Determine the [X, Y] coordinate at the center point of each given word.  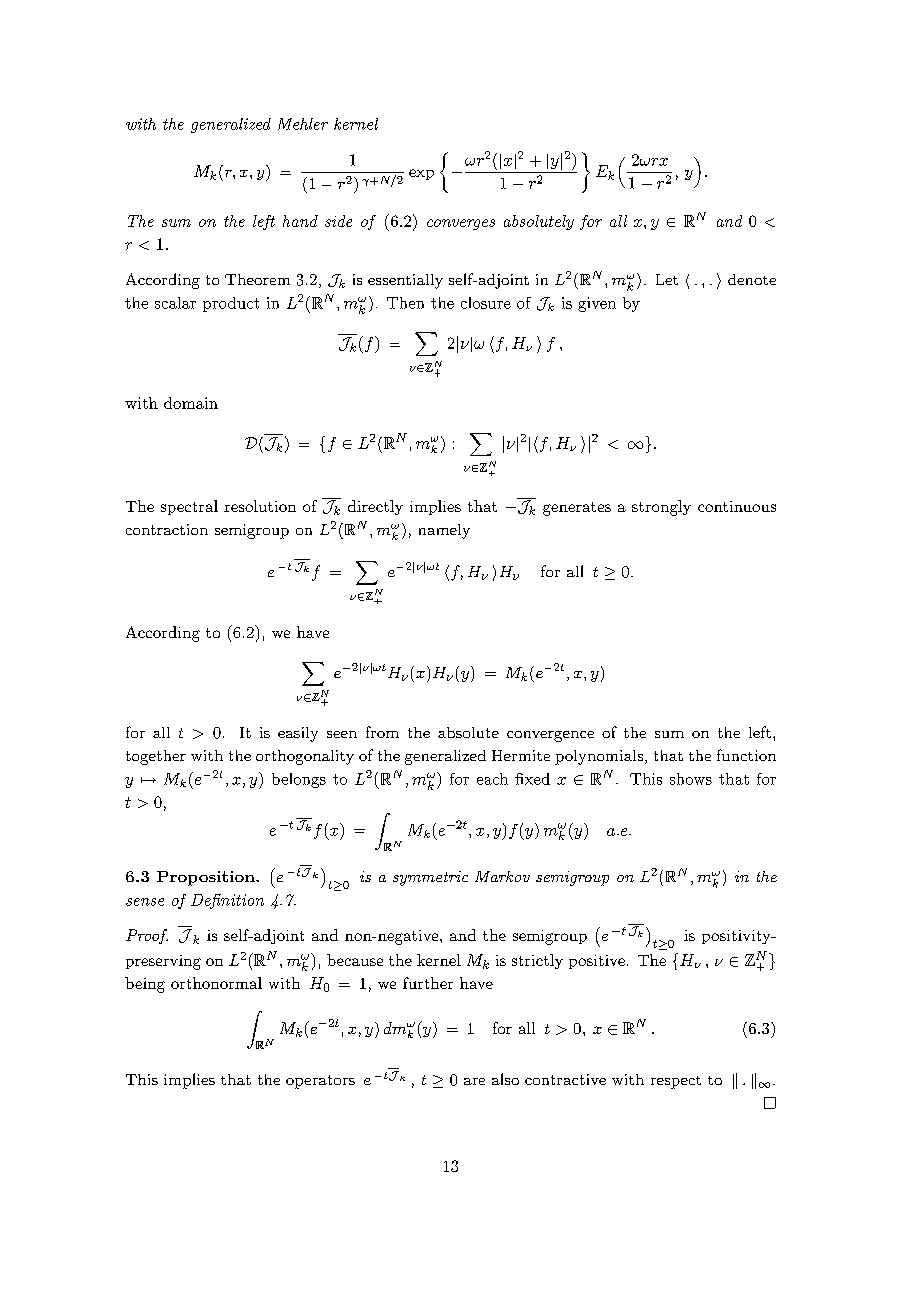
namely [444, 531]
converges [461, 224]
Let [667, 279]
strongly [661, 508]
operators [320, 1082]
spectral [189, 507]
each [492, 779]
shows [691, 779]
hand [300, 221]
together [156, 757]
